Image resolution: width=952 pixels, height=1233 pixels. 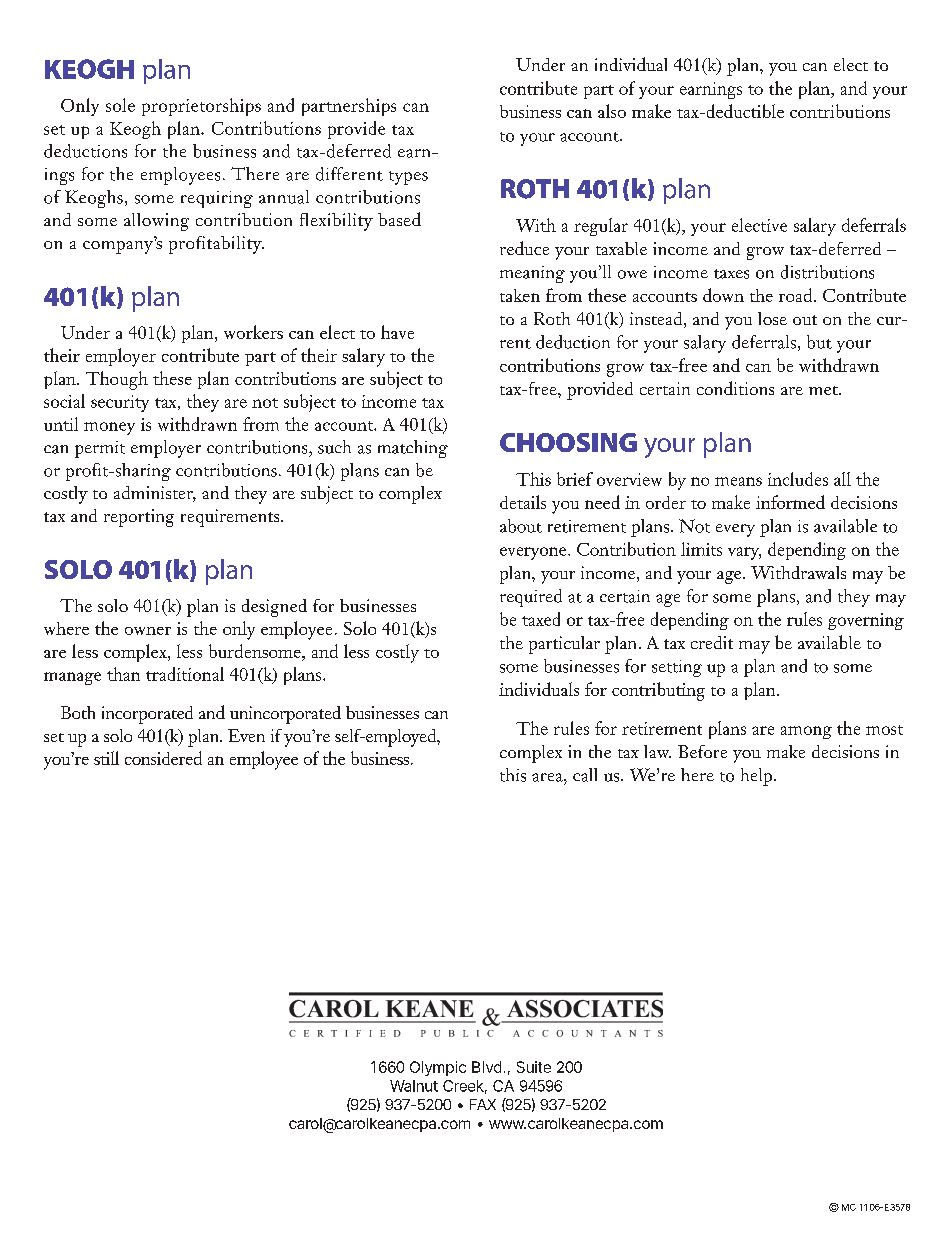 What do you see at coordinates (824, 390) in the document?
I see `met` at bounding box center [824, 390].
